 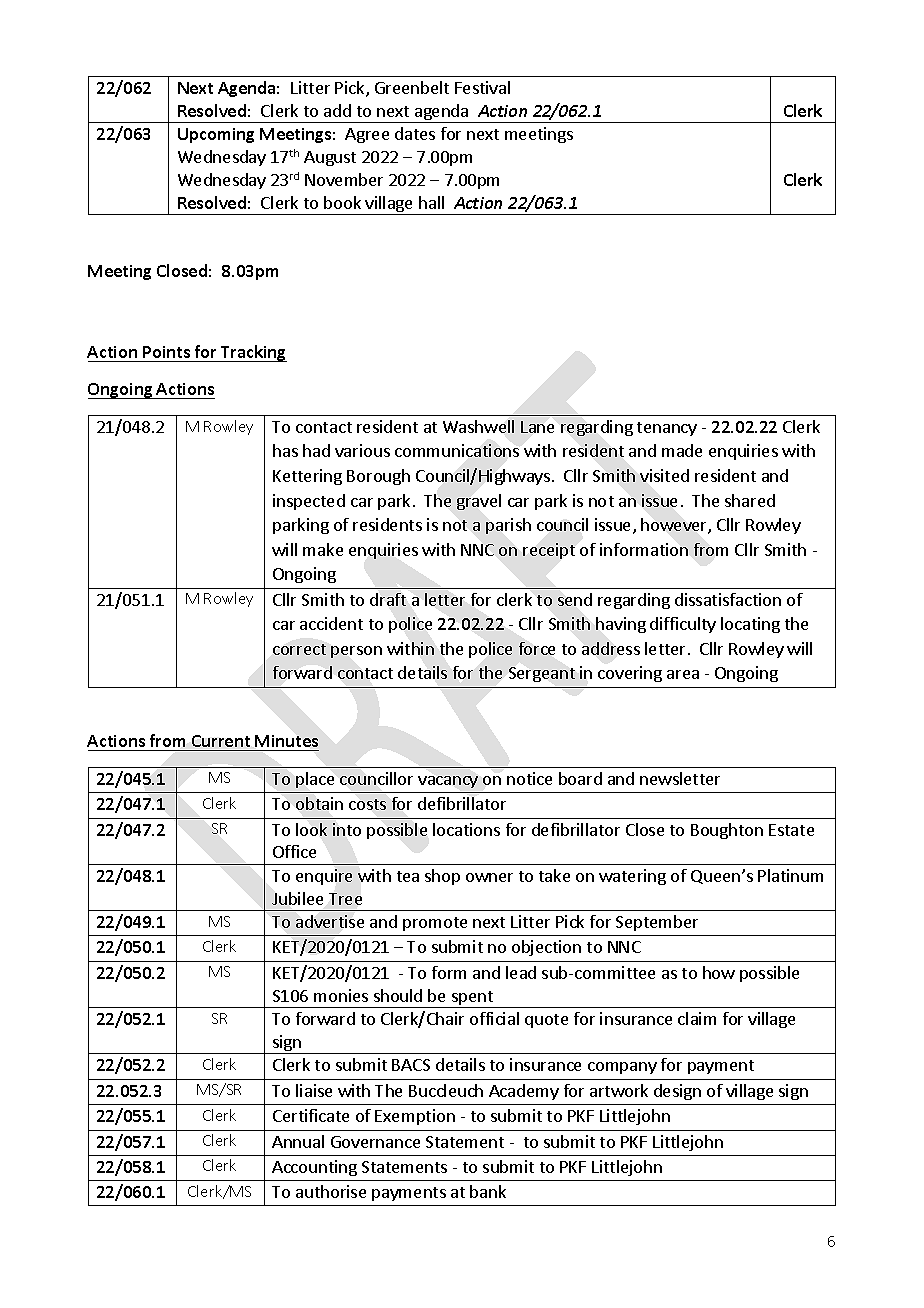 I want to click on hall, so click(x=431, y=202).
